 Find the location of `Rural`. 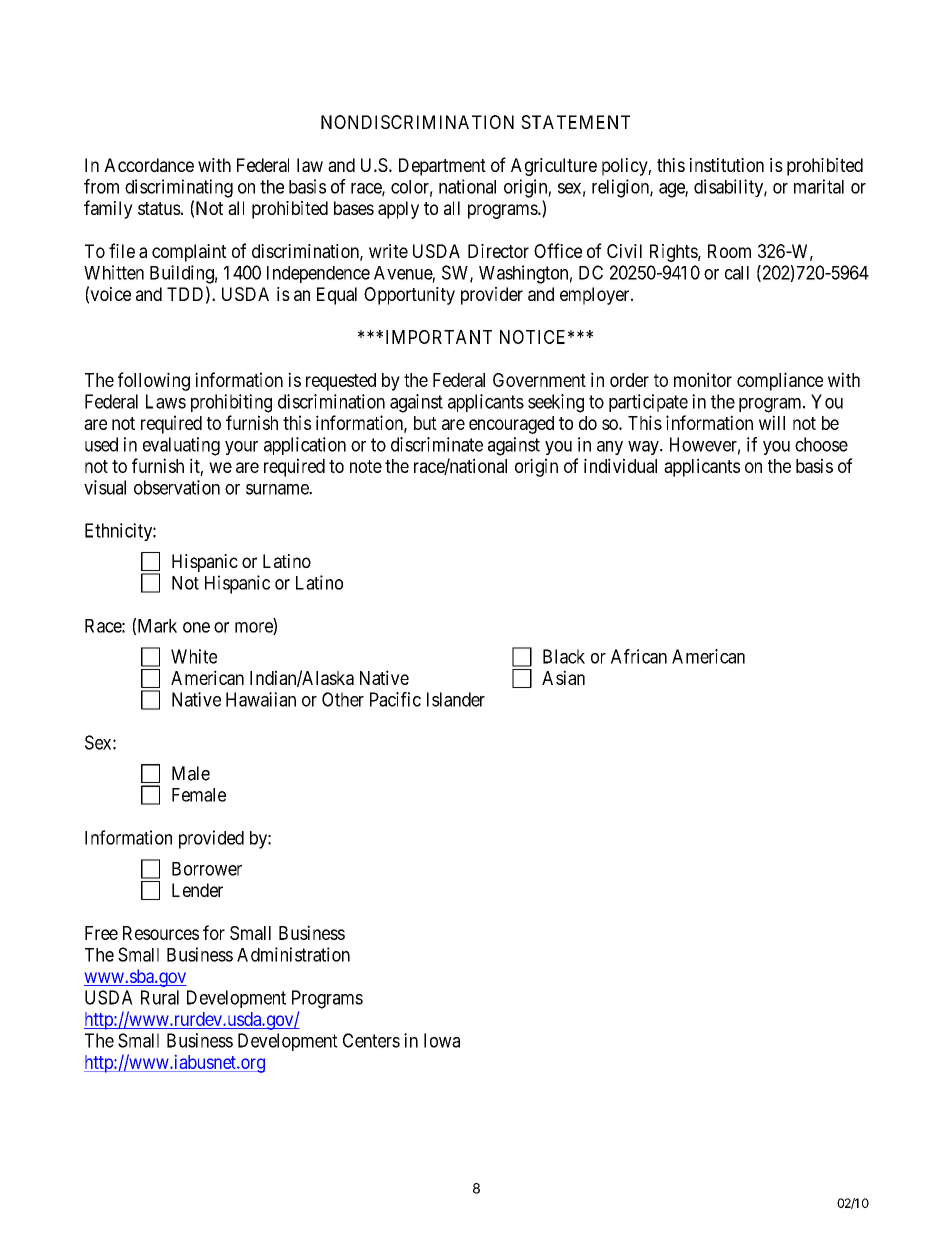

Rural is located at coordinates (160, 997).
